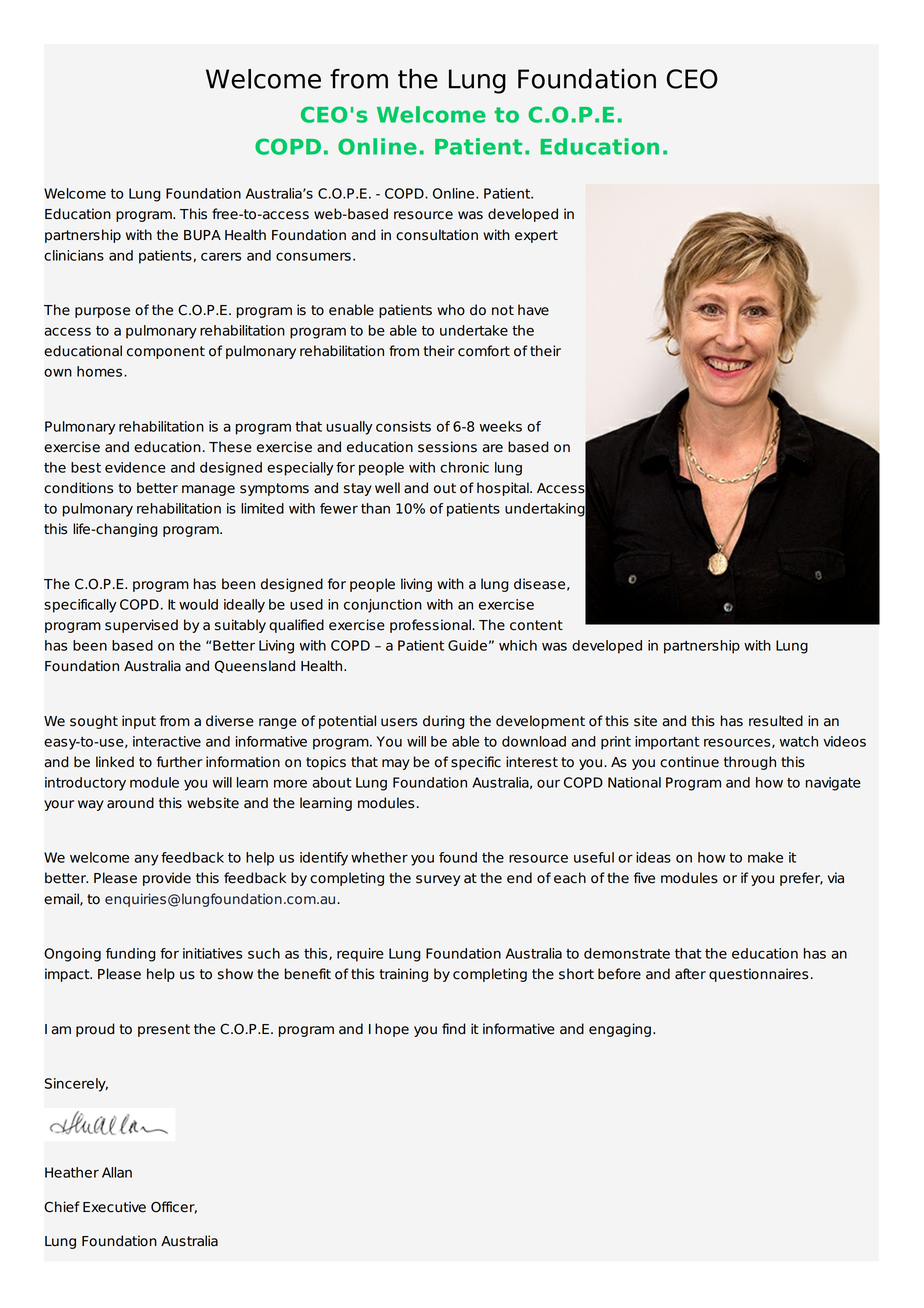 The image size is (924, 1308). Describe the element at coordinates (437, 235) in the screenshot. I see `consultation` at that location.
